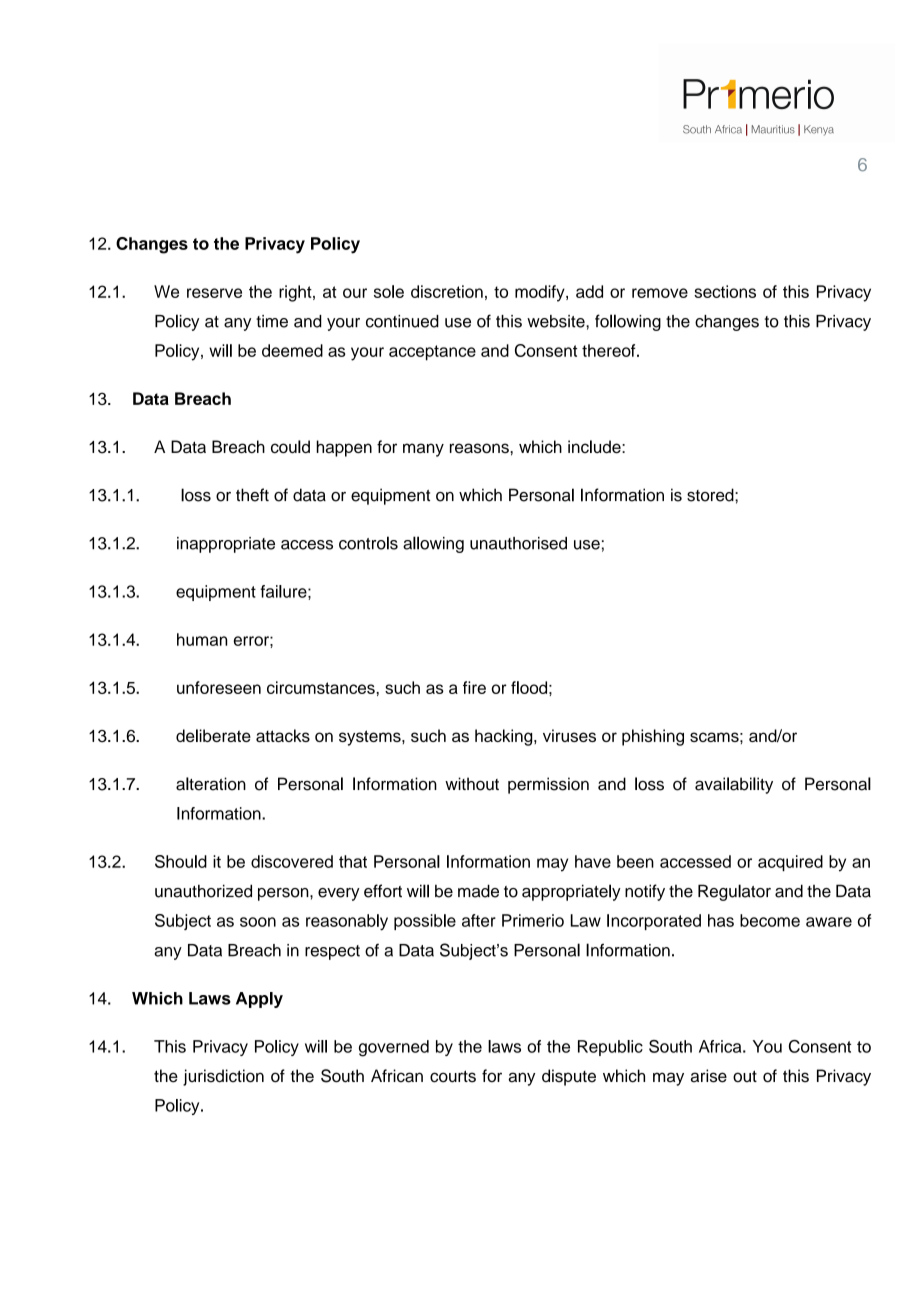 Image resolution: width=924 pixels, height=1309 pixels. I want to click on discovered, so click(292, 861).
